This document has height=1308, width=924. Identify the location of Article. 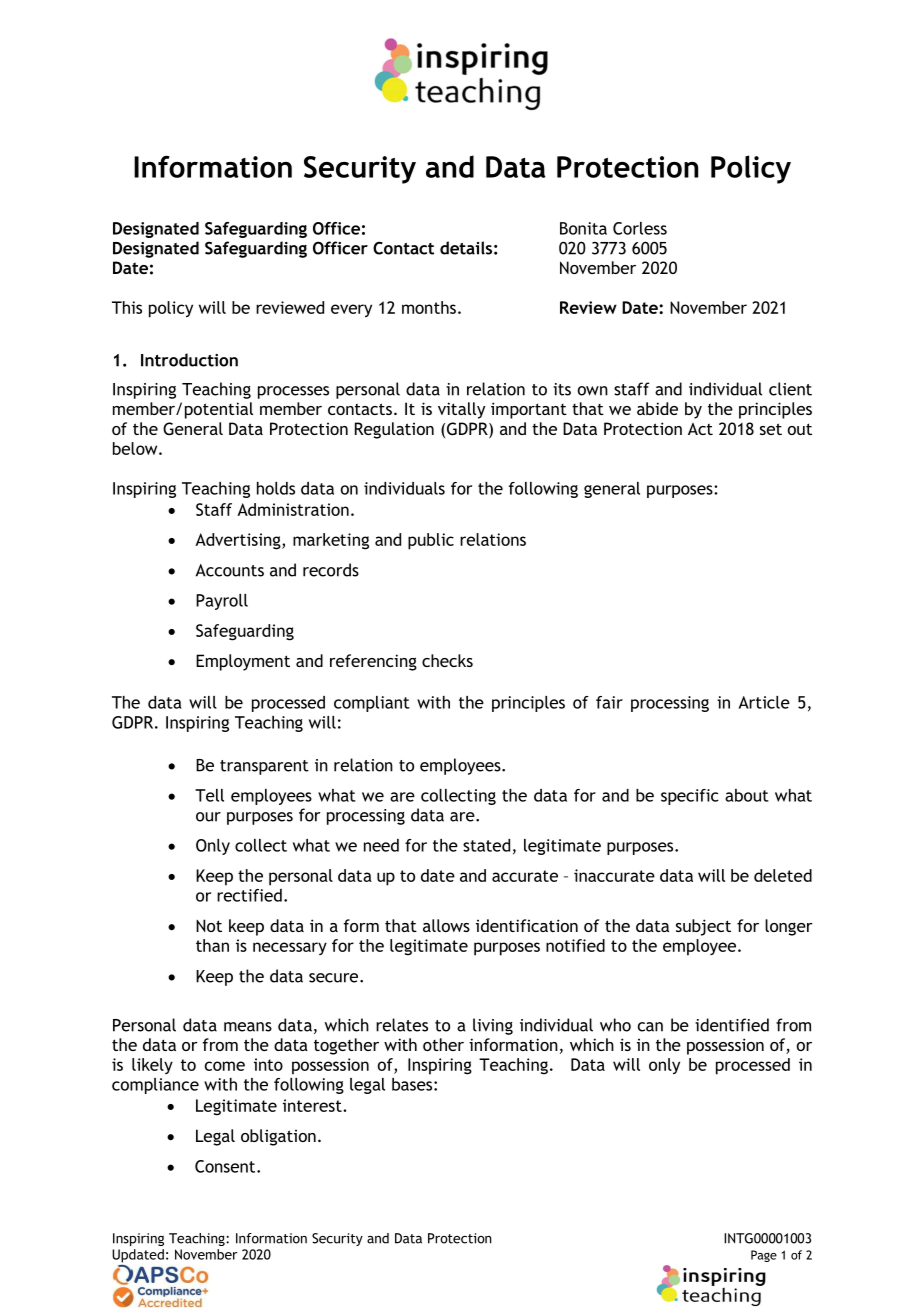
(764, 702).
